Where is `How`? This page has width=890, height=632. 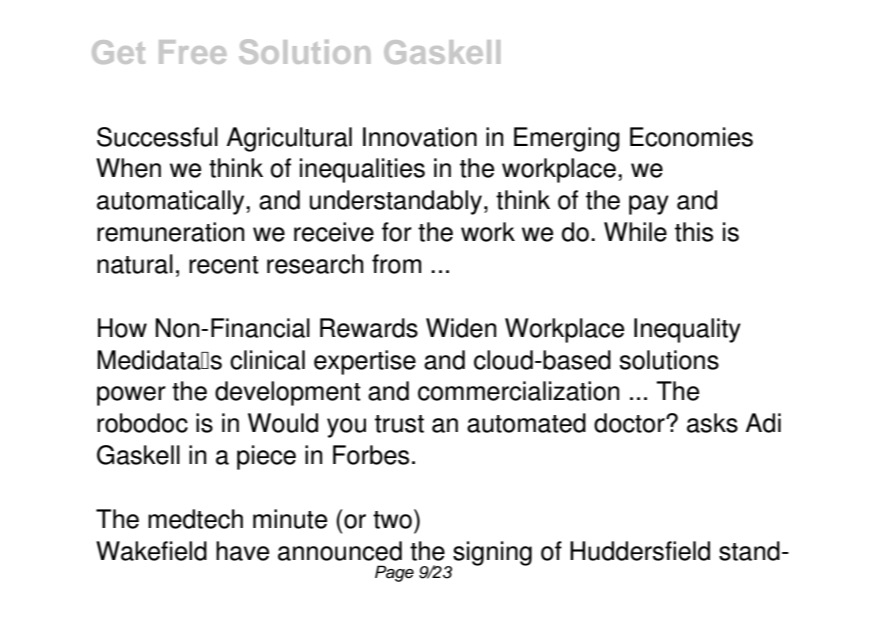 How is located at coordinates (122, 328).
